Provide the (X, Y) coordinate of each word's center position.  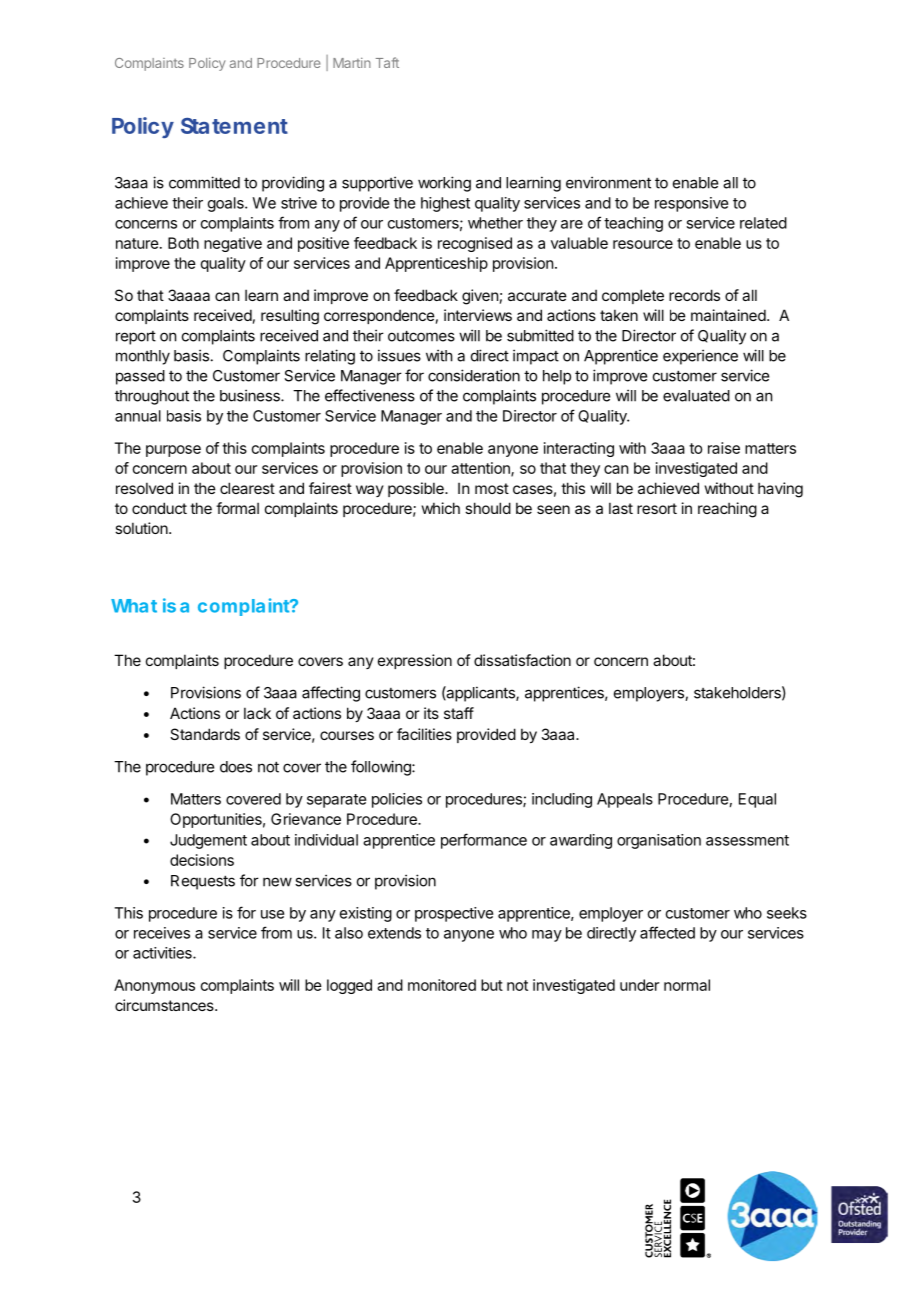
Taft (387, 62)
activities (163, 953)
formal (237, 508)
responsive (691, 204)
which (441, 508)
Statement (234, 126)
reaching (727, 510)
